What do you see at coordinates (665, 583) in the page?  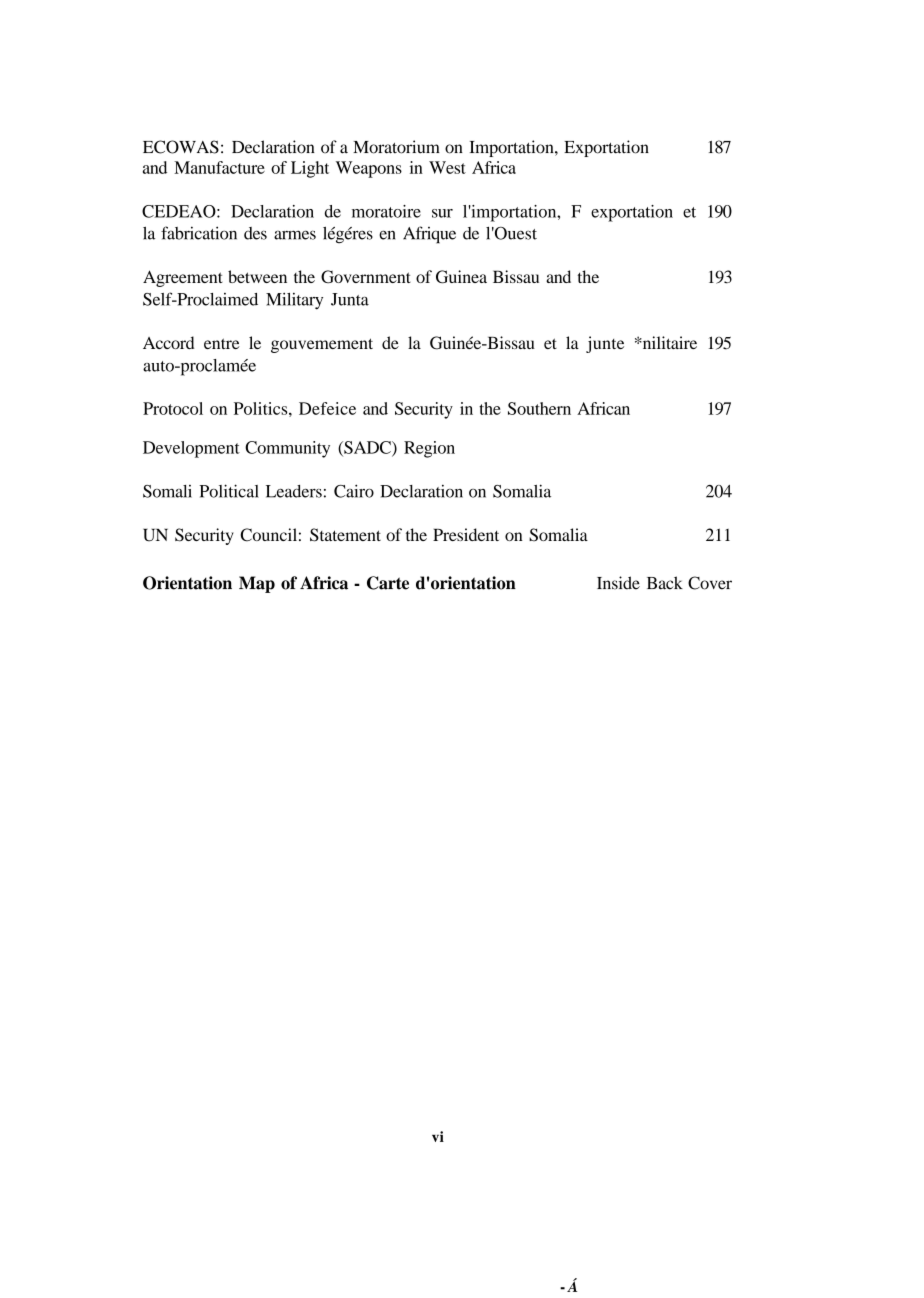 I see `Back` at bounding box center [665, 583].
